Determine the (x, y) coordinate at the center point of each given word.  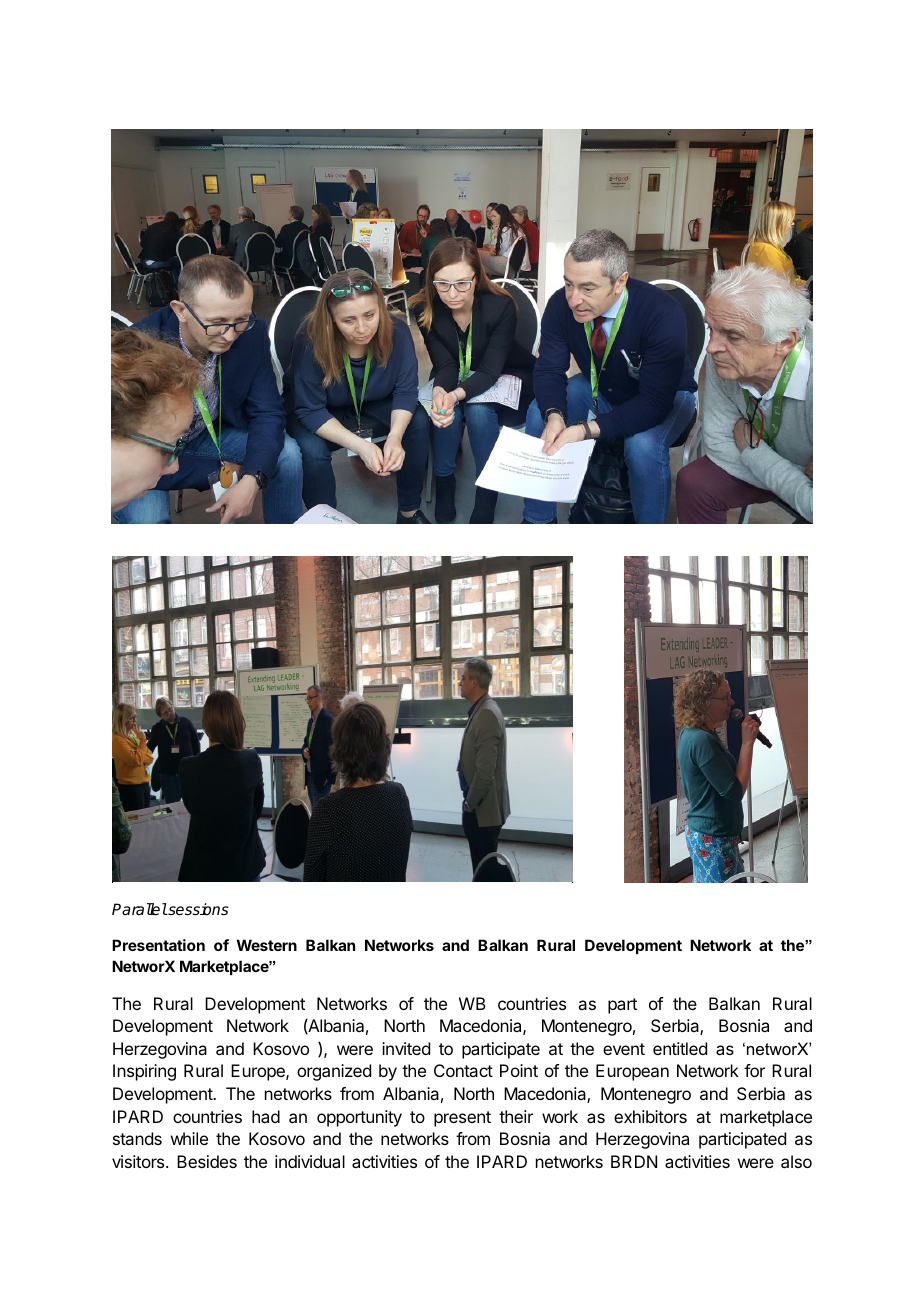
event (624, 1049)
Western (267, 945)
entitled (680, 1048)
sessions (197, 909)
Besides (207, 1161)
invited (406, 1048)
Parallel (139, 909)
